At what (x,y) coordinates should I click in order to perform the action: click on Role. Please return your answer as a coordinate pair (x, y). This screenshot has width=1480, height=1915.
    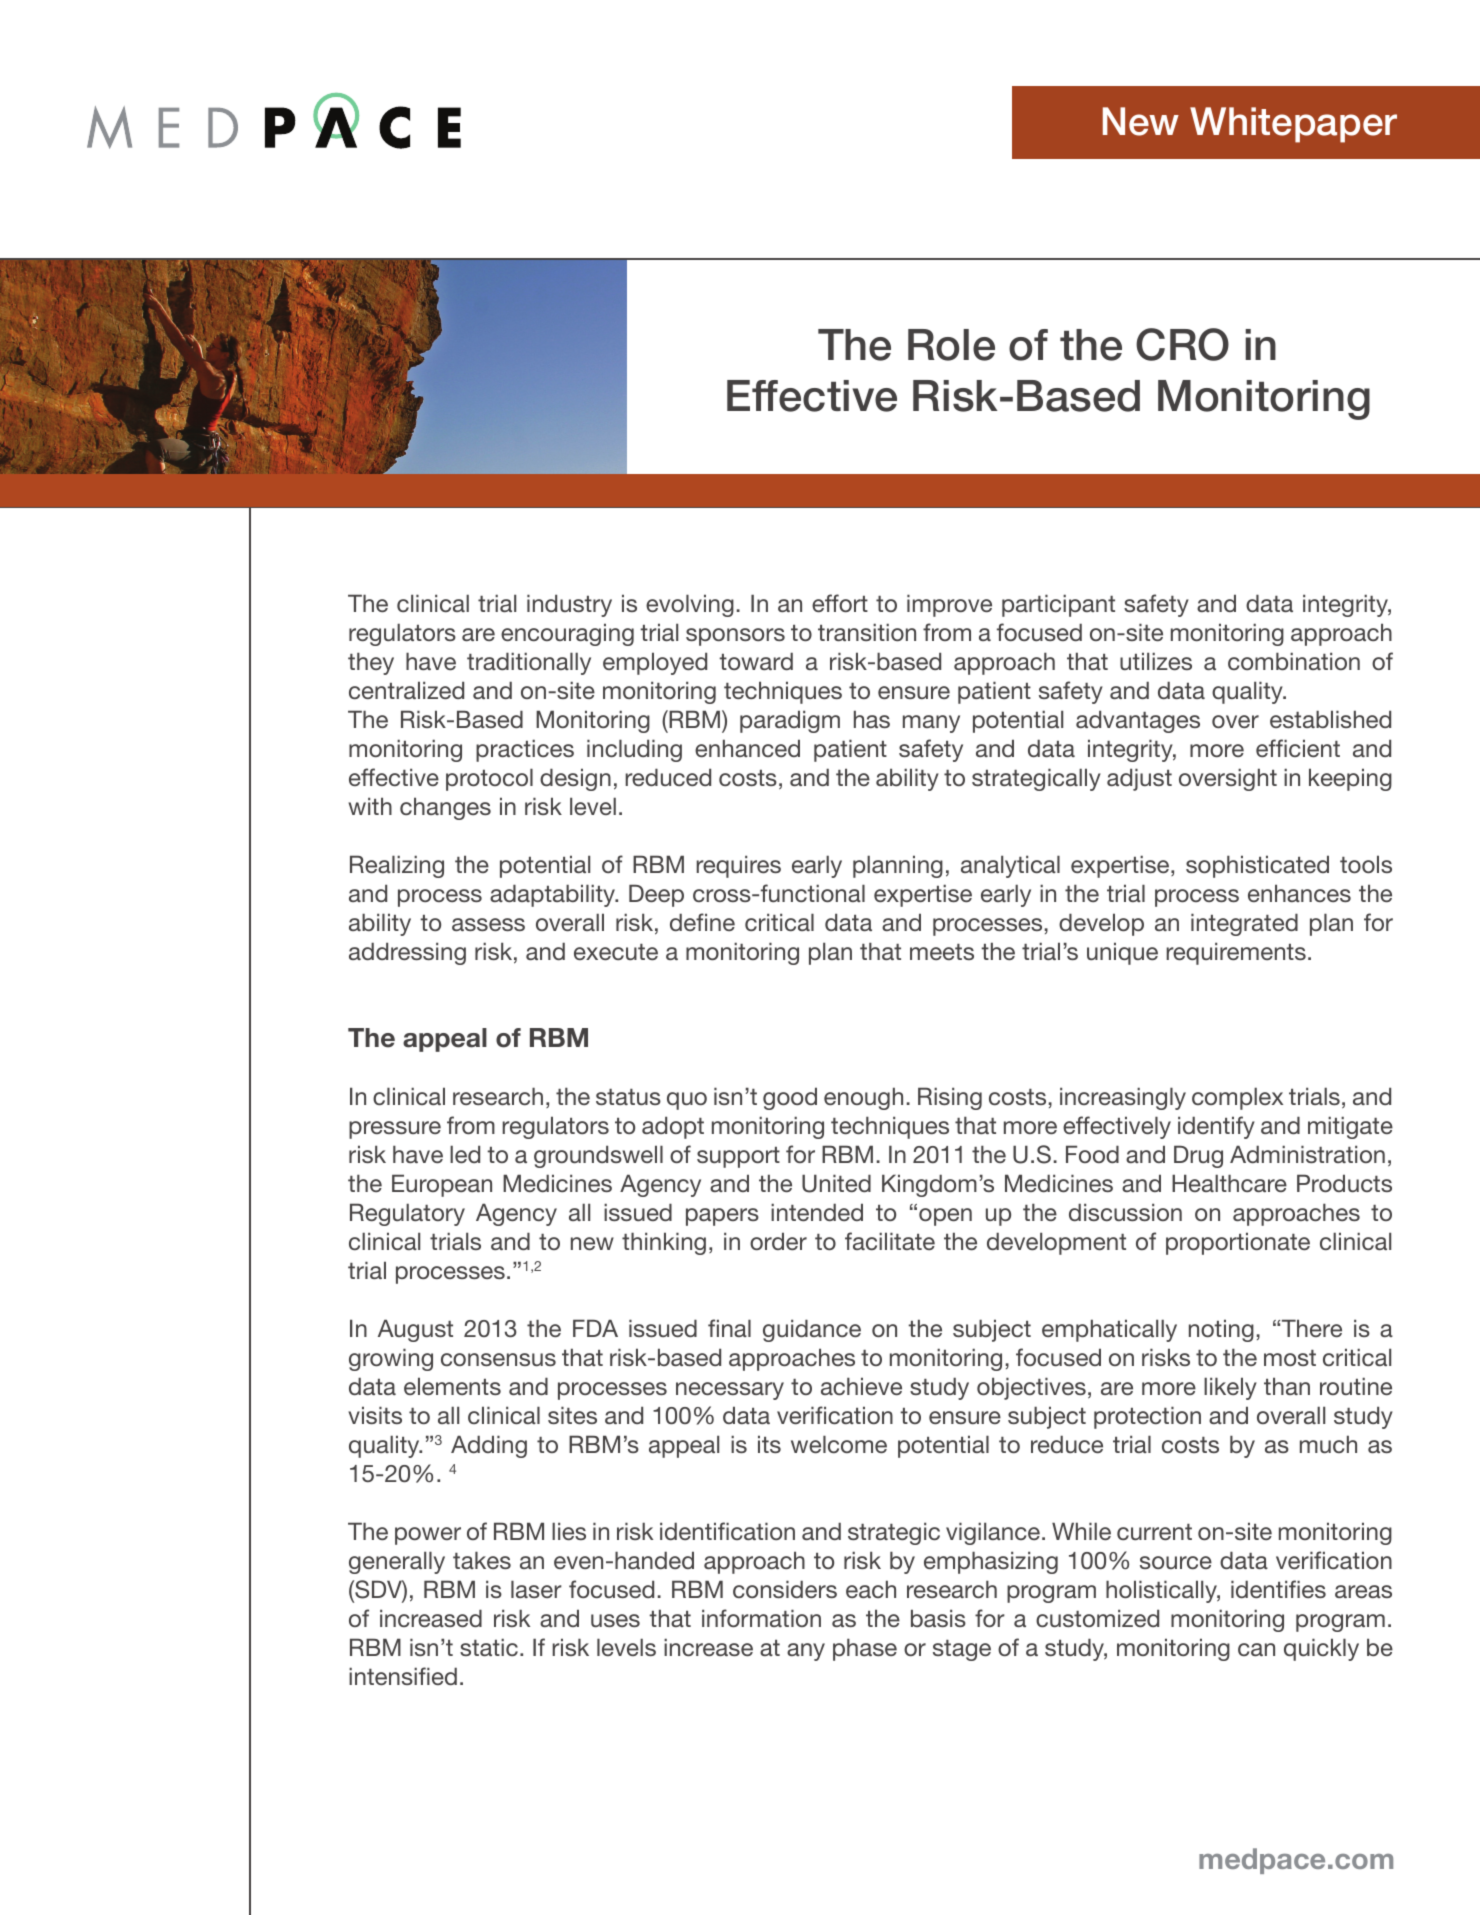
    Looking at the image, I should click on (951, 345).
